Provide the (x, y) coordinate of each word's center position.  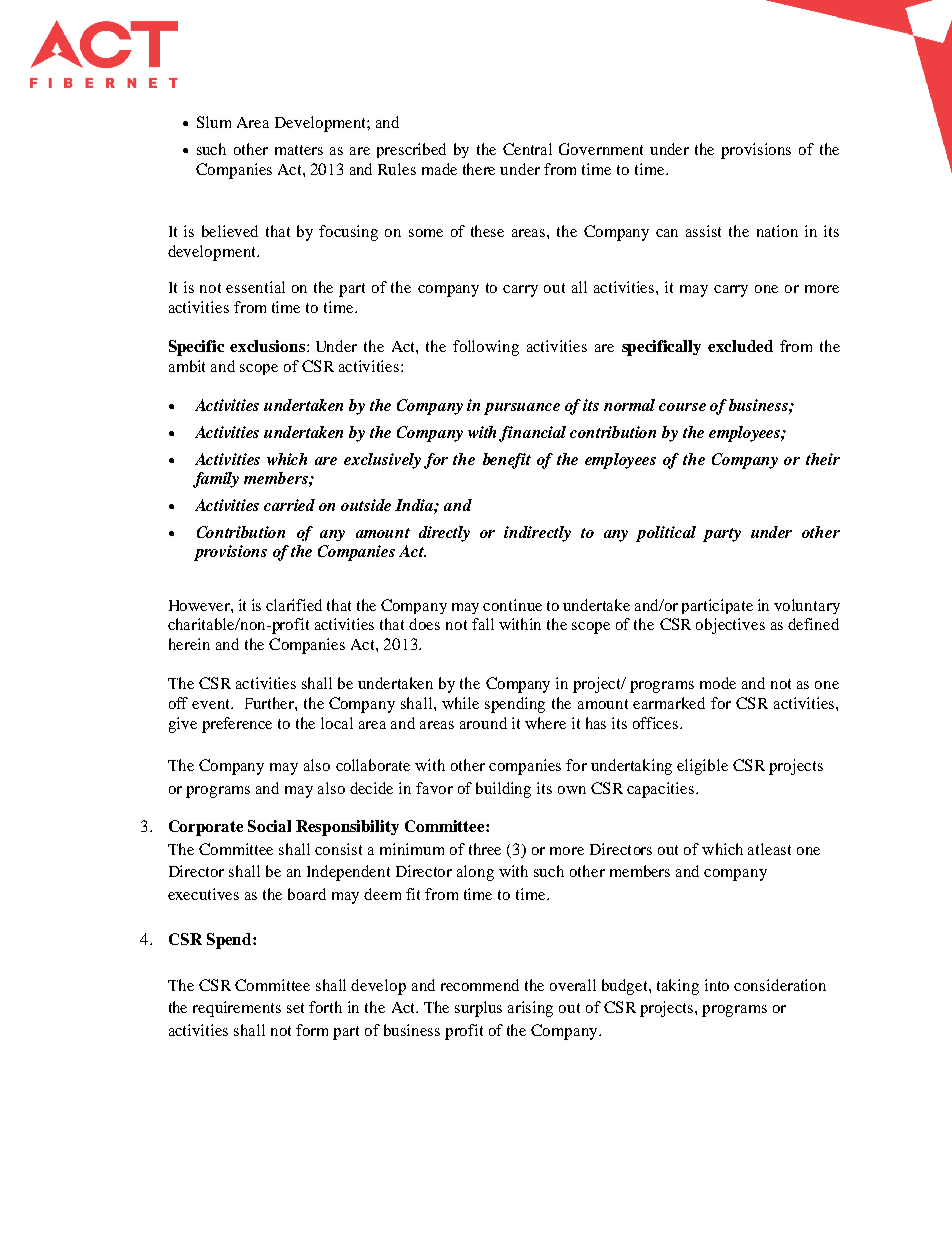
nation (777, 231)
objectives (730, 626)
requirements (237, 1009)
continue (512, 605)
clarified (294, 605)
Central (527, 149)
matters (299, 150)
